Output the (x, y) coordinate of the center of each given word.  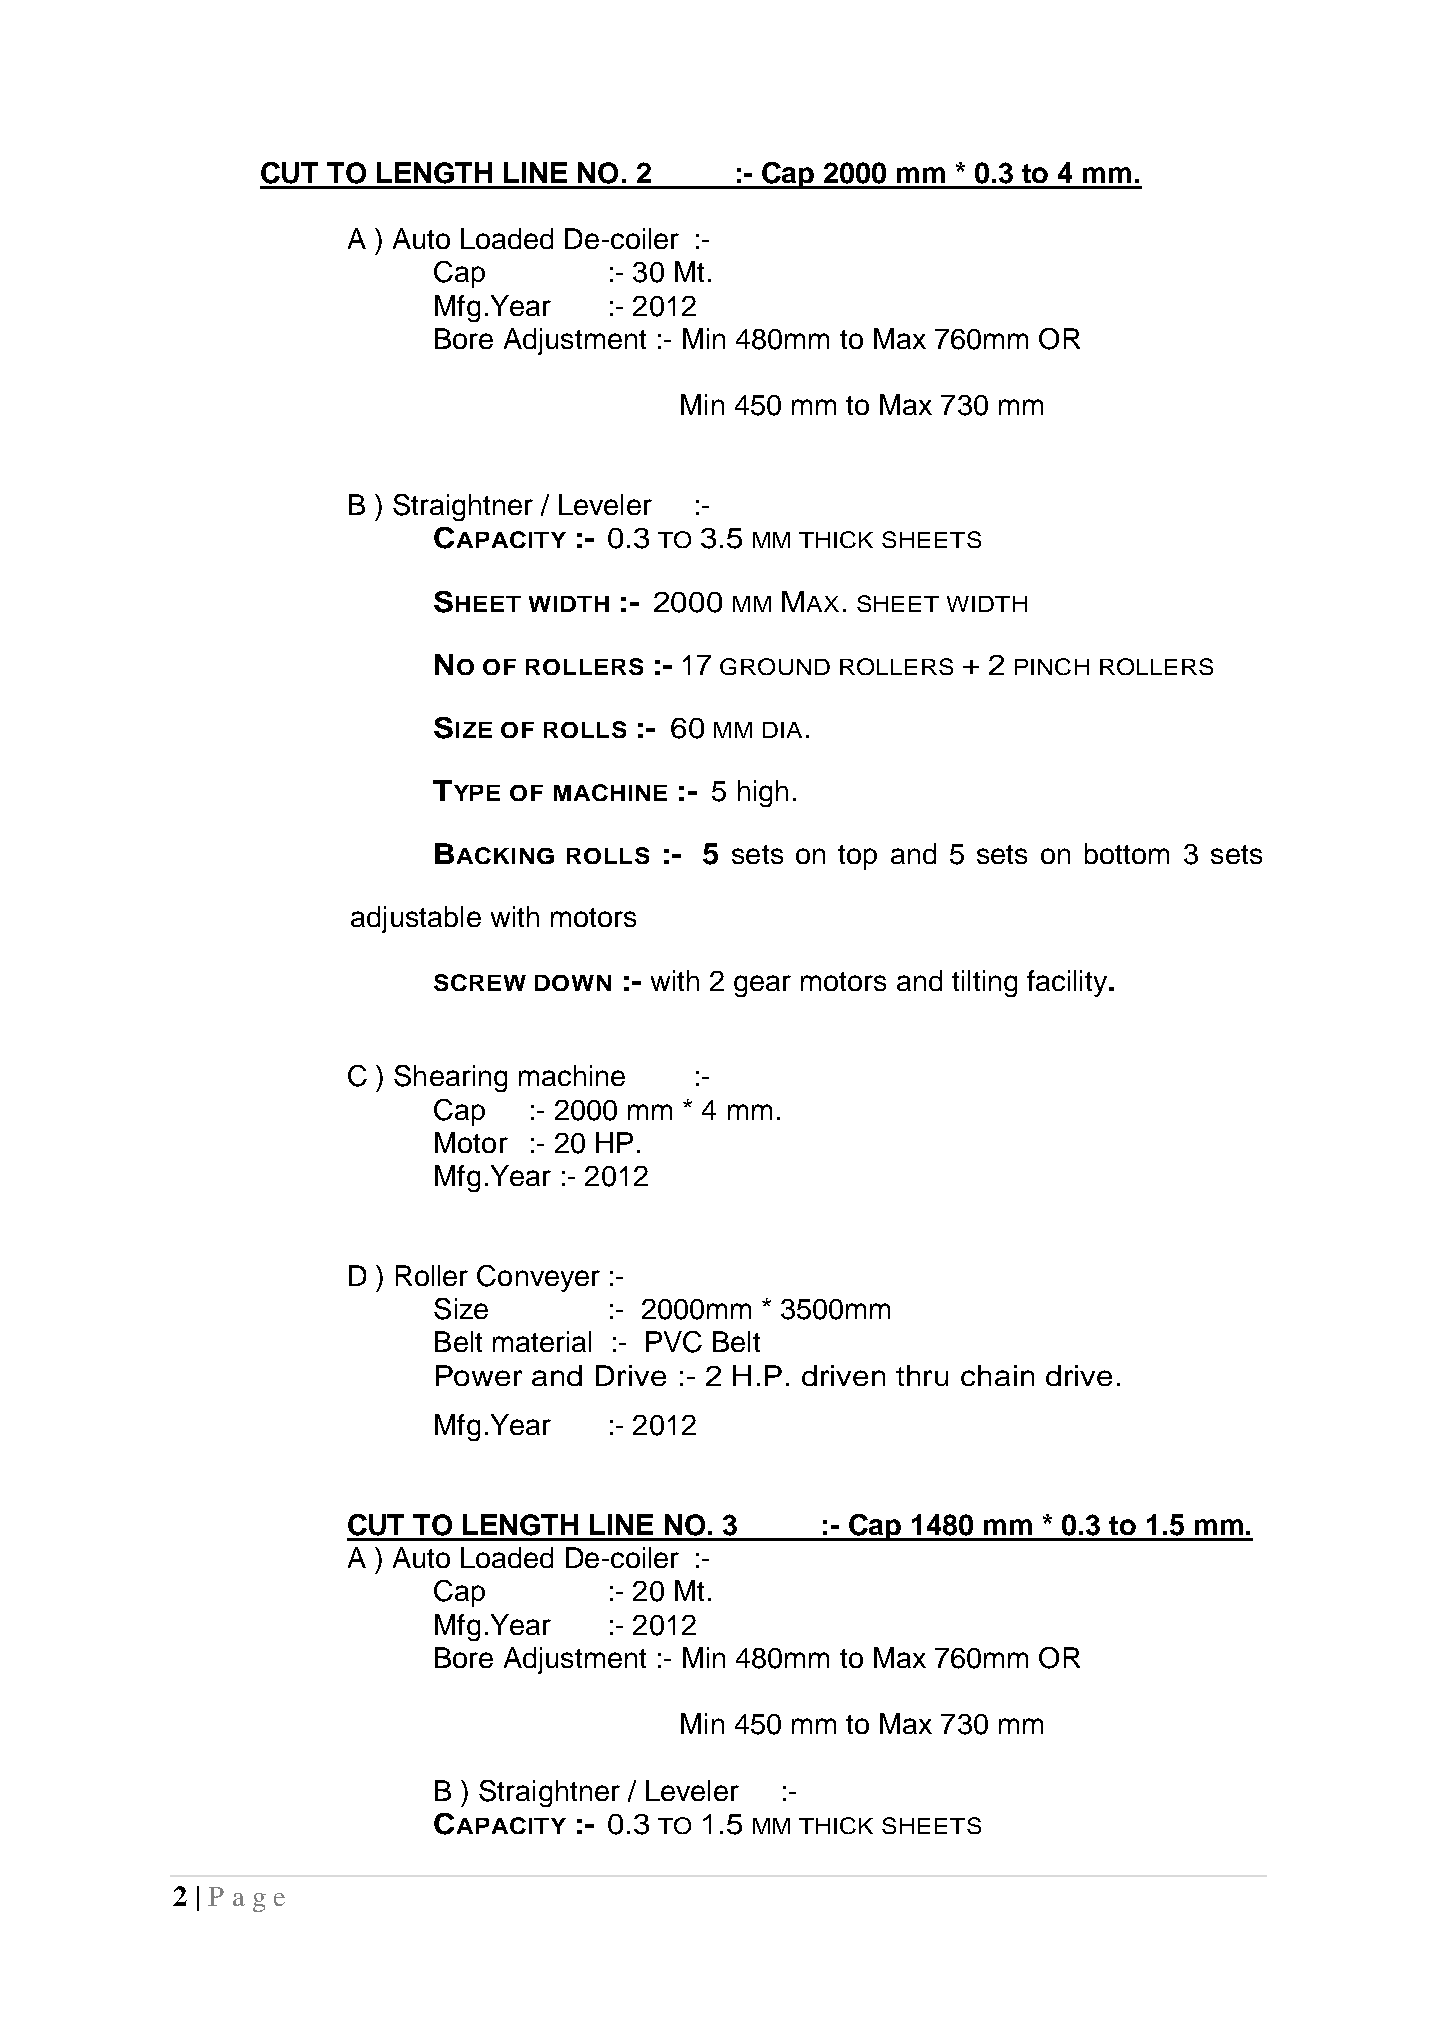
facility (1067, 983)
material (542, 1341)
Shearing (450, 1078)
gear (762, 986)
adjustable (416, 919)
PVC (674, 1342)
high (763, 793)
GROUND (775, 666)
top (857, 857)
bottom (1127, 853)
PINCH (1052, 666)
